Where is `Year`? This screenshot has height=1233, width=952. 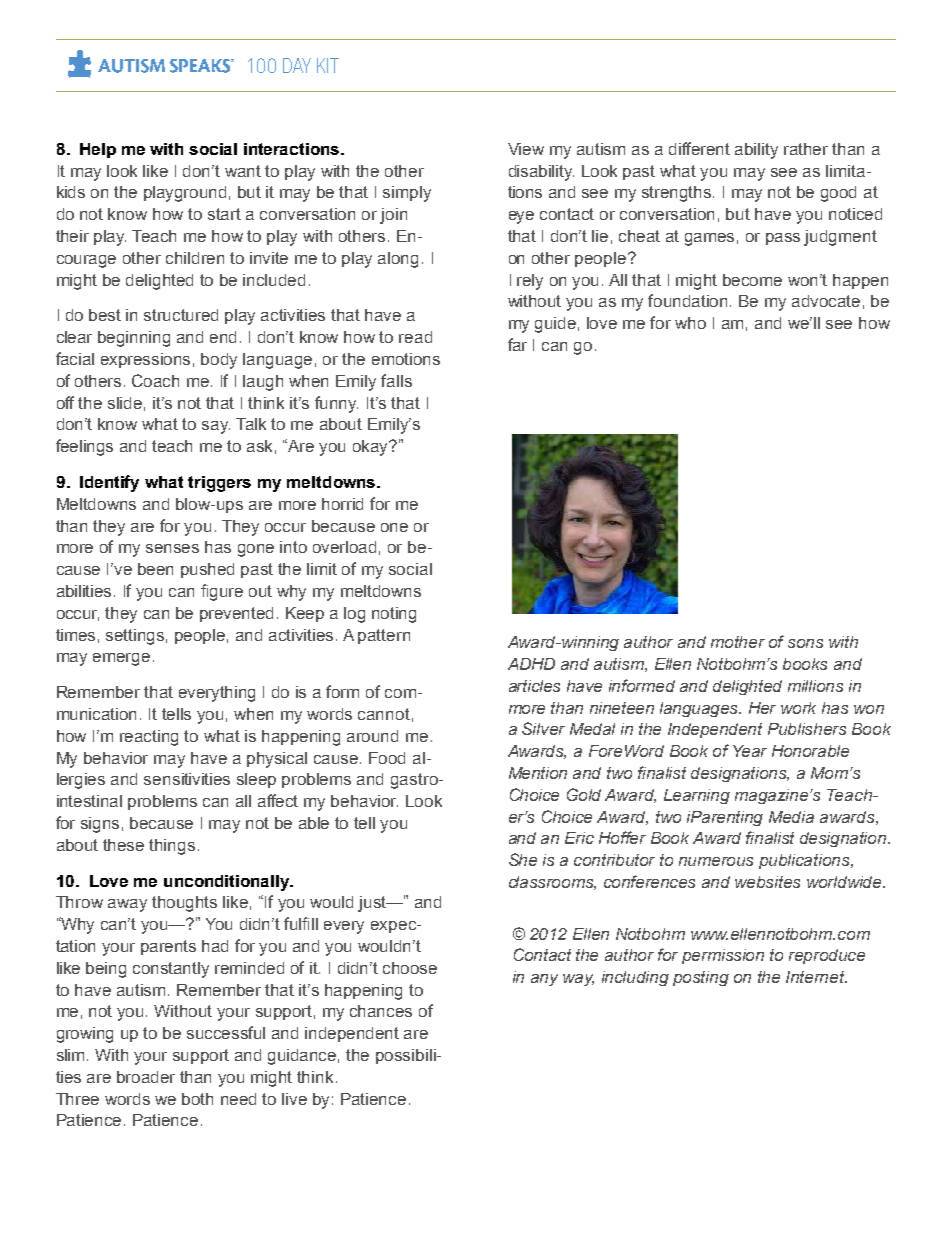
Year is located at coordinates (750, 751).
